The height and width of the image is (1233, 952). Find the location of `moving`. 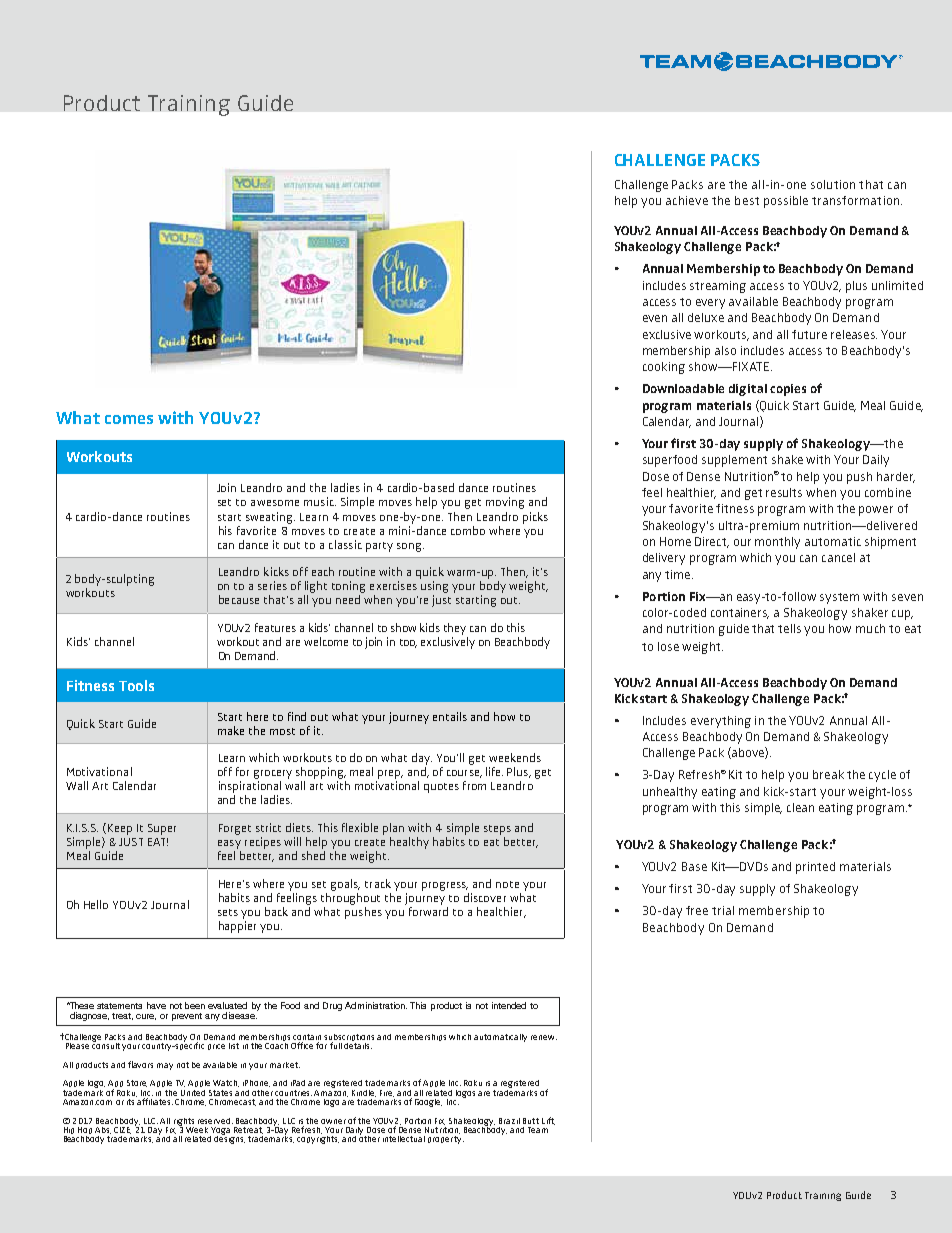

moving is located at coordinates (505, 503).
